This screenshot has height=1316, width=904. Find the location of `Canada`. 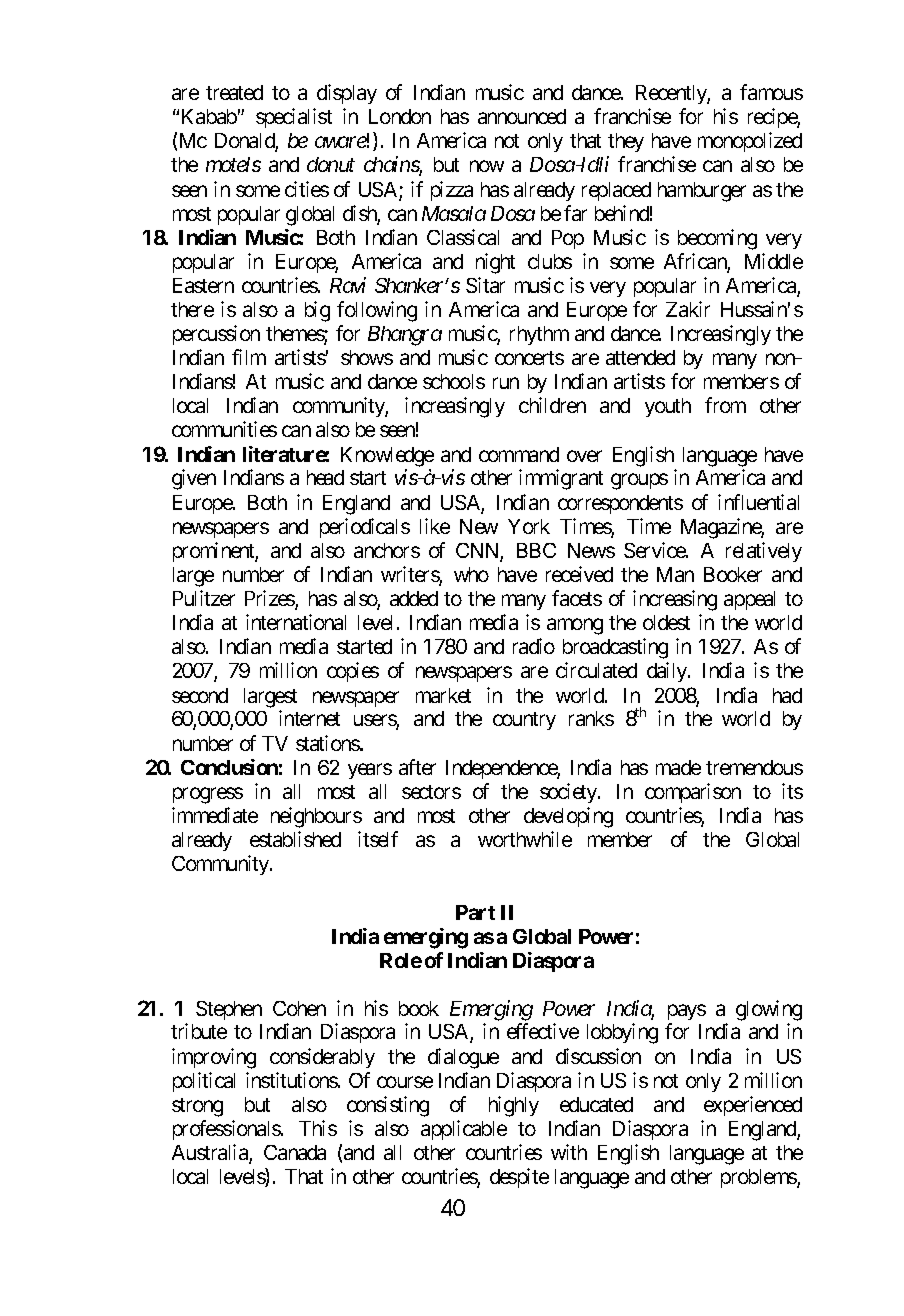

Canada is located at coordinates (295, 1152).
